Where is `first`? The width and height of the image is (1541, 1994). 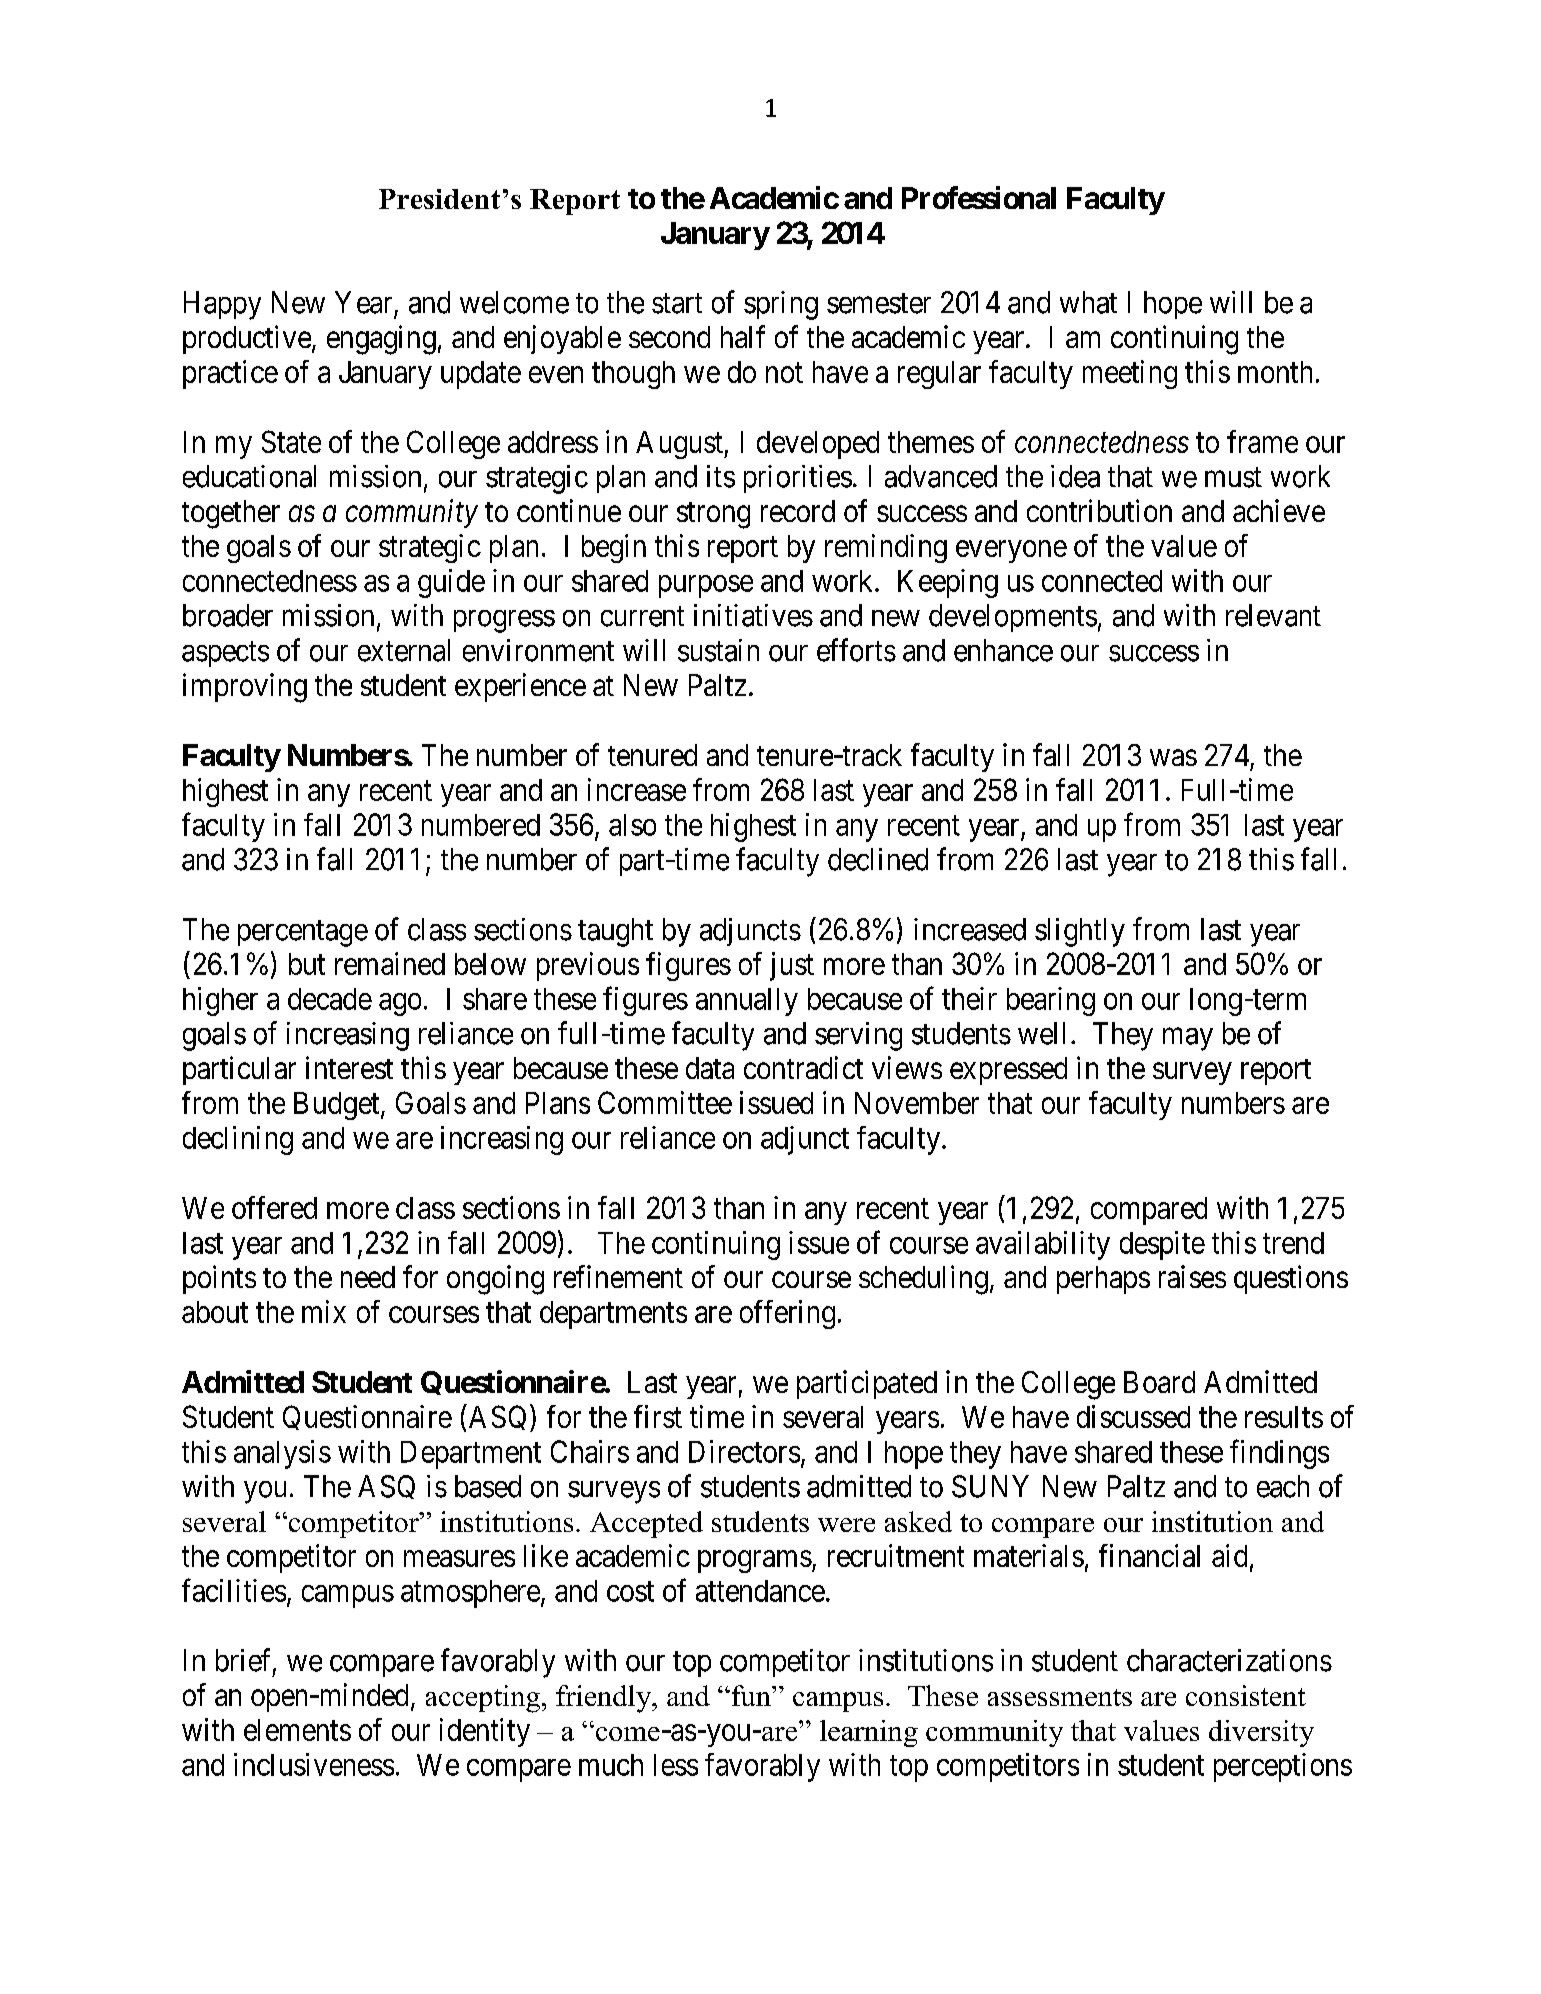 first is located at coordinates (658, 1416).
